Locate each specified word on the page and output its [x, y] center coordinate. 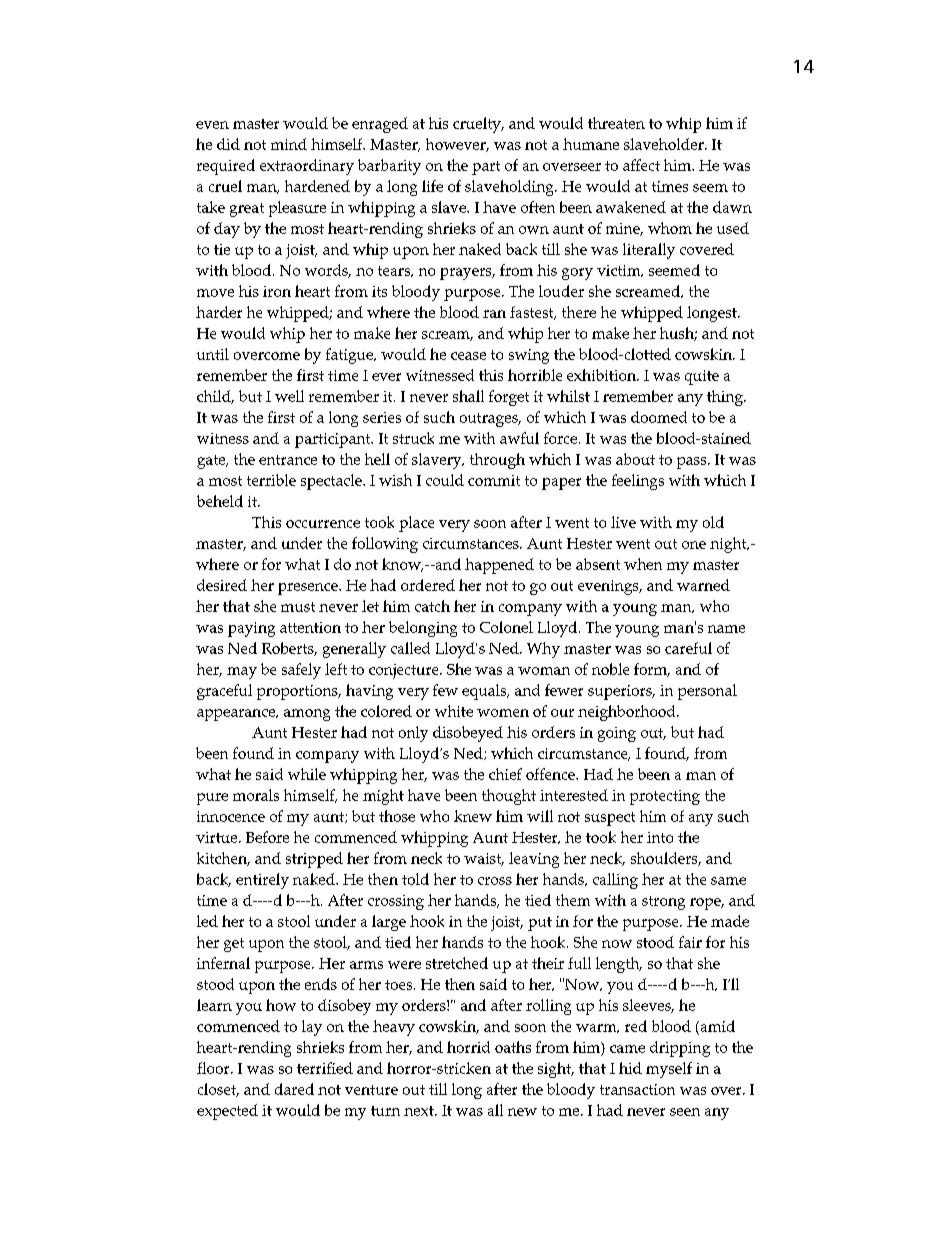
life [432, 186]
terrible [271, 480]
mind [289, 144]
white [454, 711]
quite [702, 377]
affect [641, 165]
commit [494, 480]
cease [468, 356]
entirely [262, 881]
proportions [298, 692]
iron [277, 291]
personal [707, 692]
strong [663, 903]
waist [484, 859]
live [623, 522]
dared [294, 1089]
